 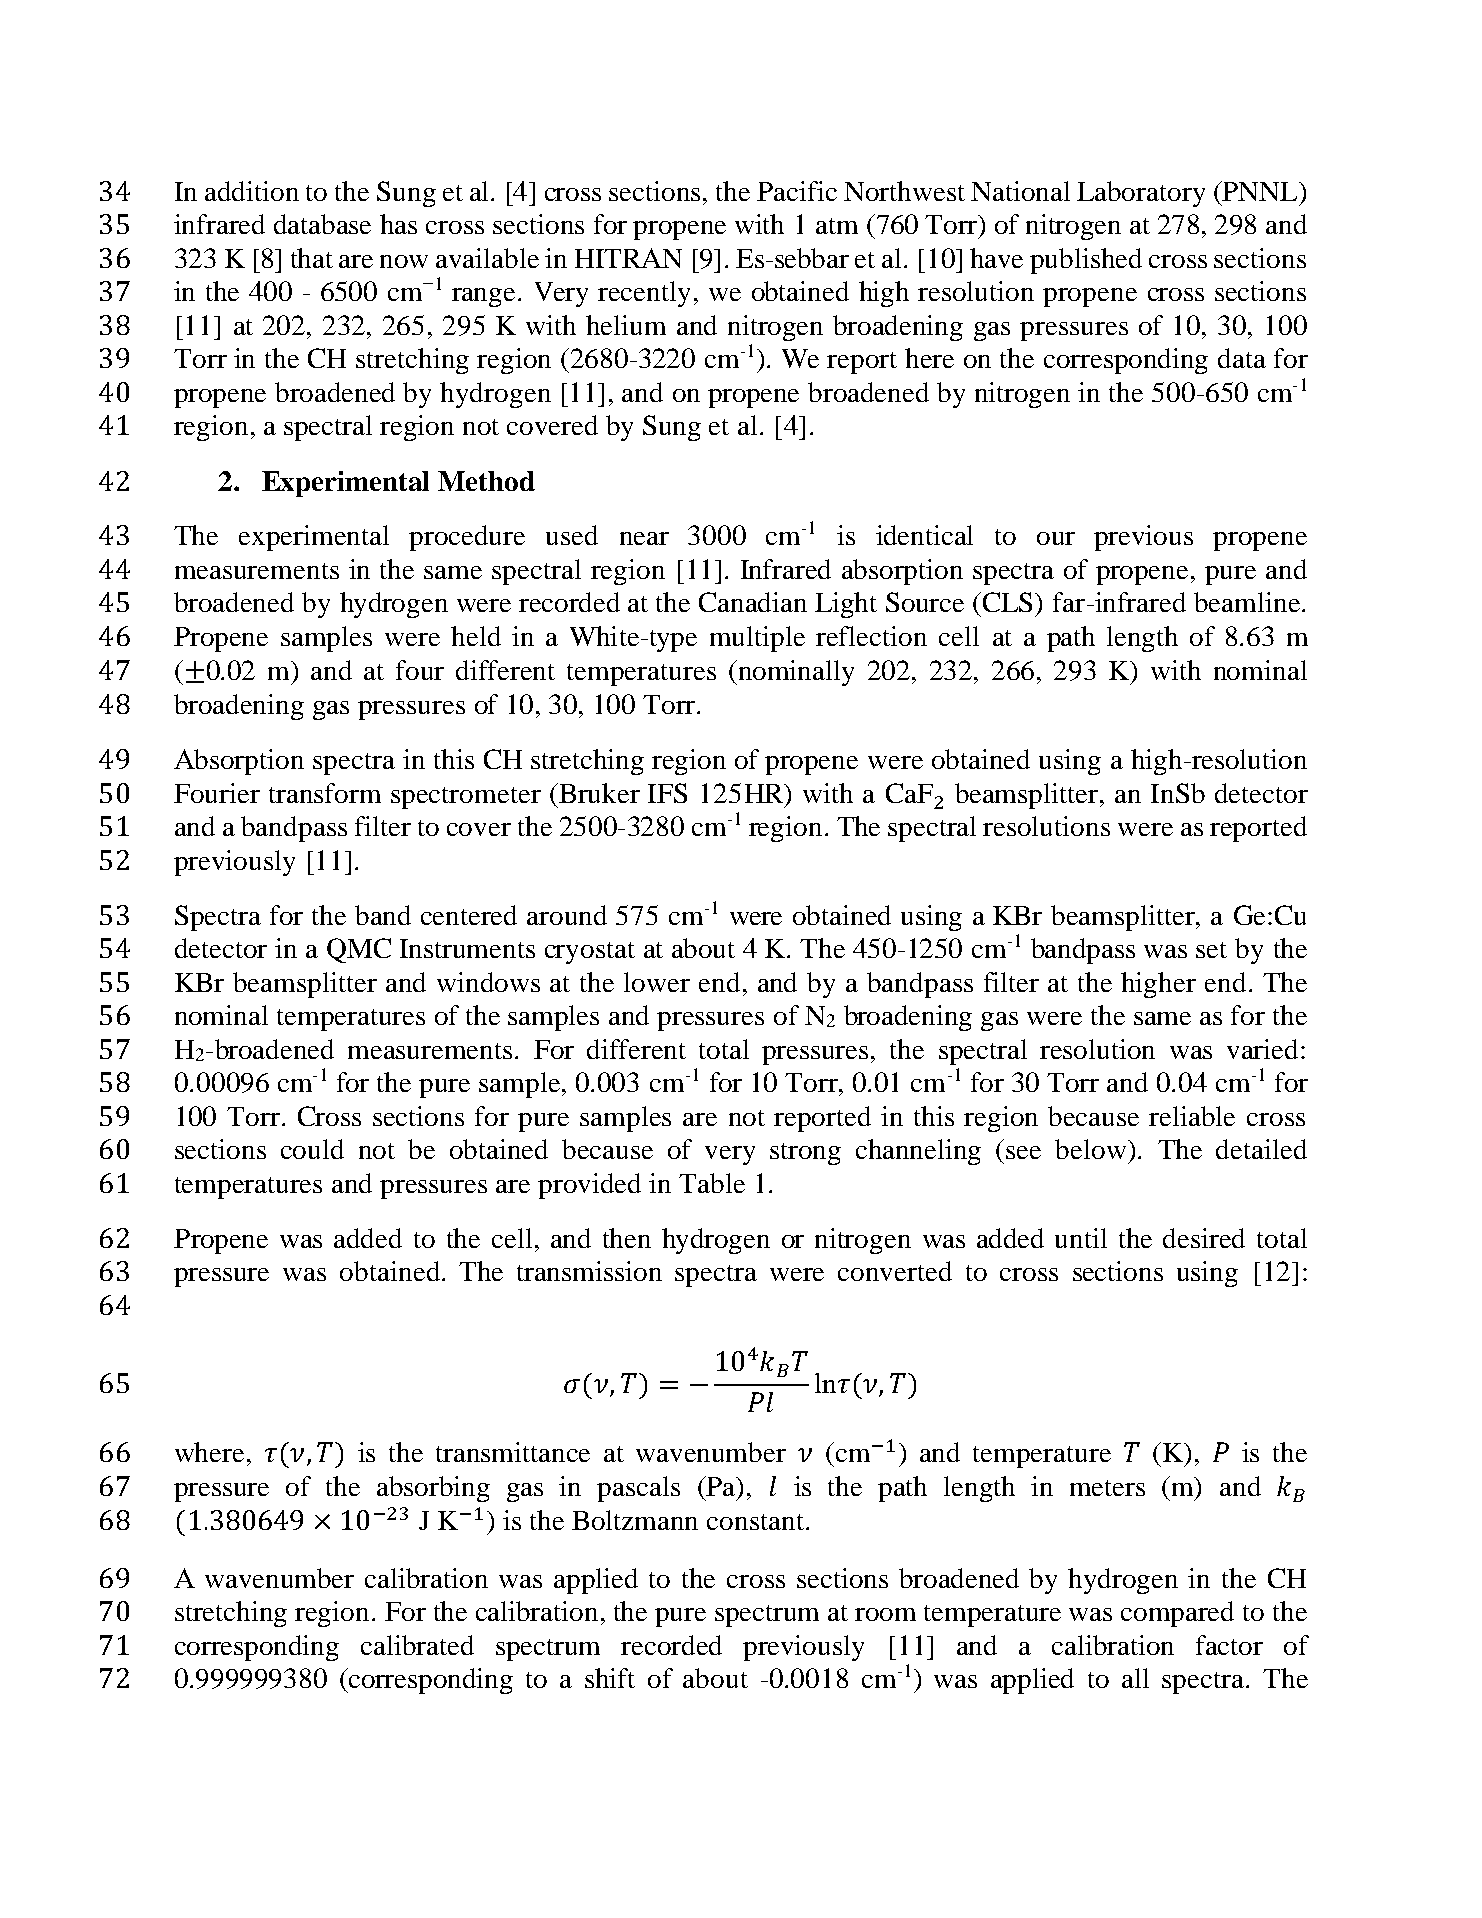 I want to click on until, so click(x=1081, y=1238).
